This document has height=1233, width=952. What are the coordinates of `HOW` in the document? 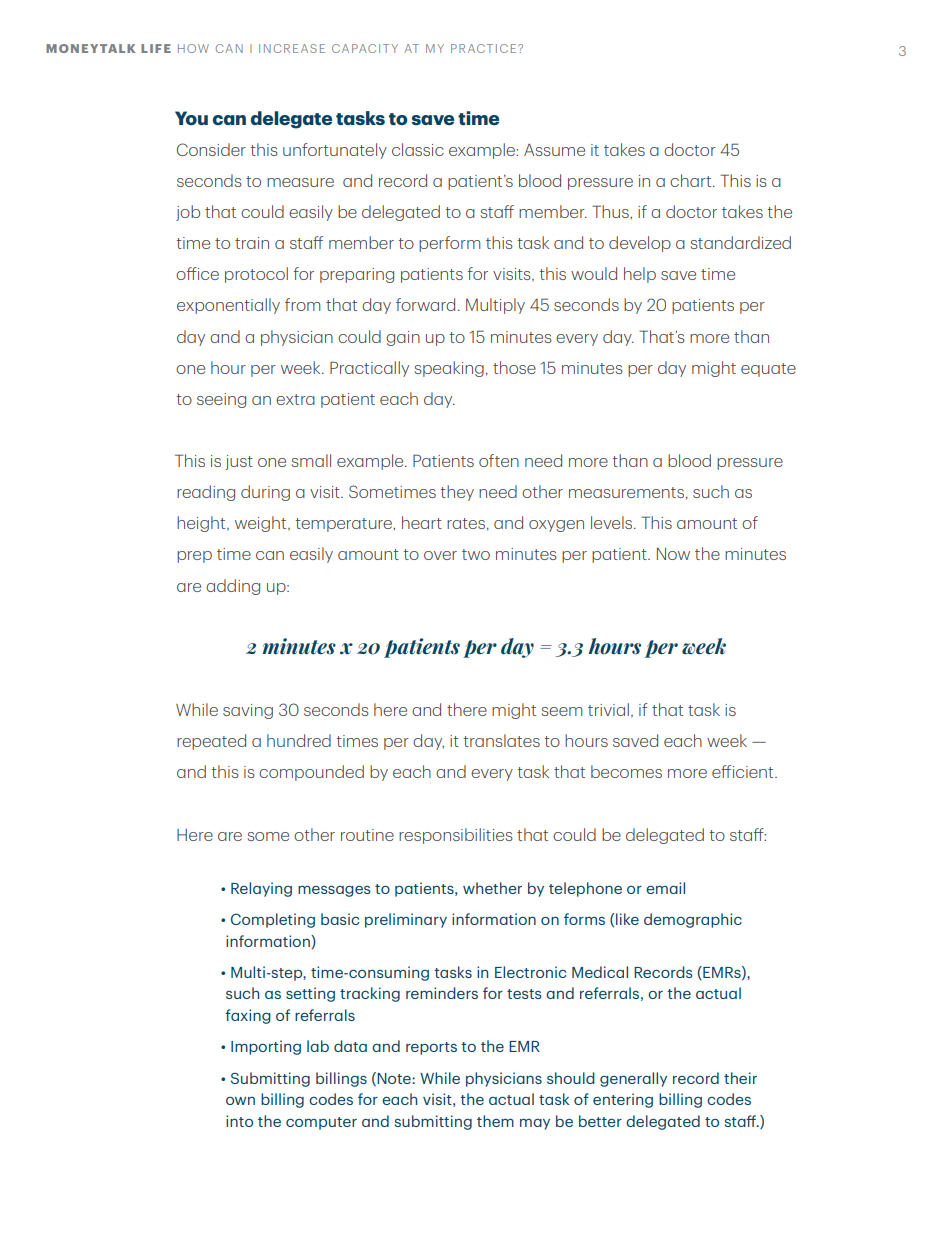 It's located at (193, 48).
